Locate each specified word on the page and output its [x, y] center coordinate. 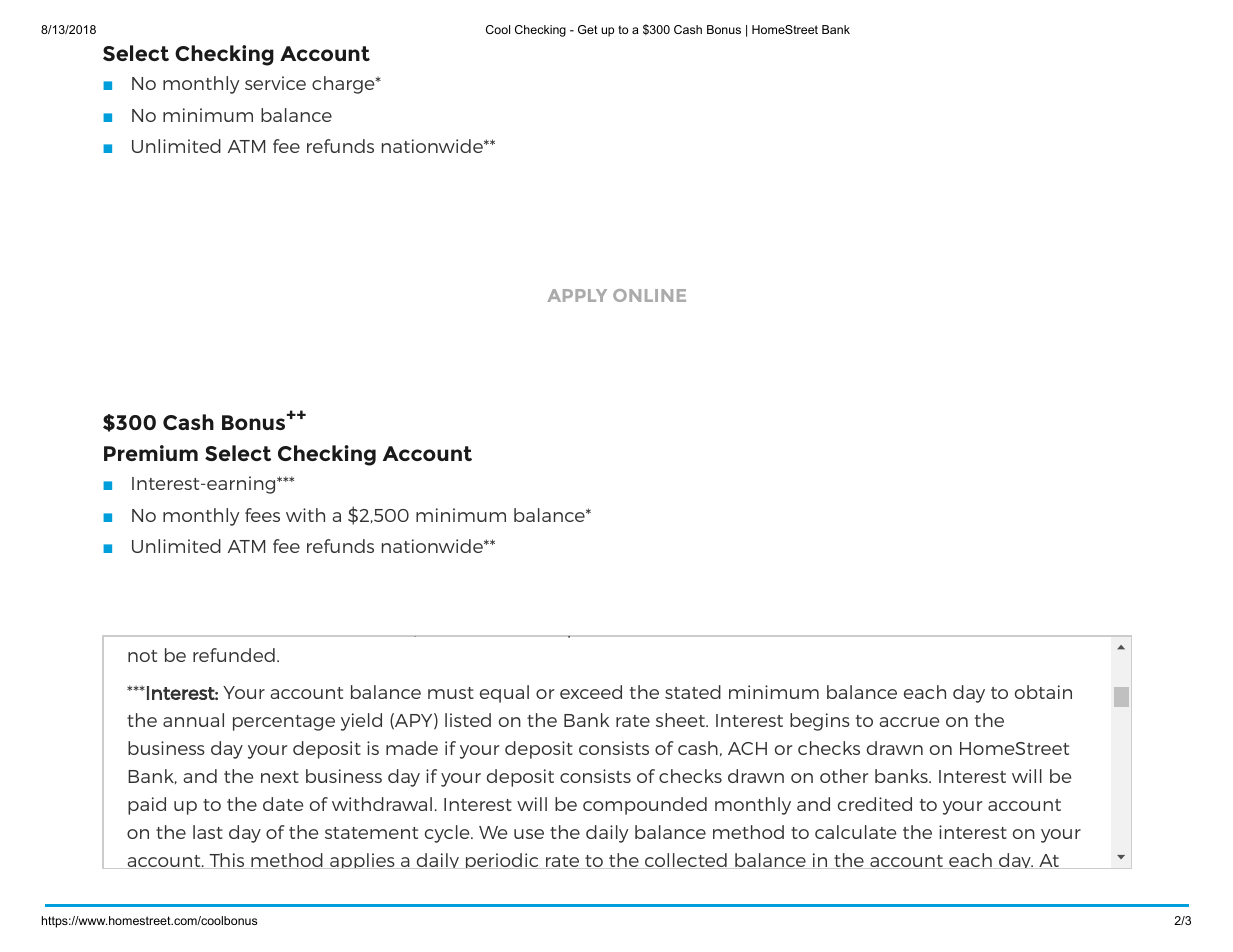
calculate [855, 832]
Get [588, 29]
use [529, 834]
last [208, 832]
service [275, 83]
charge [344, 85]
